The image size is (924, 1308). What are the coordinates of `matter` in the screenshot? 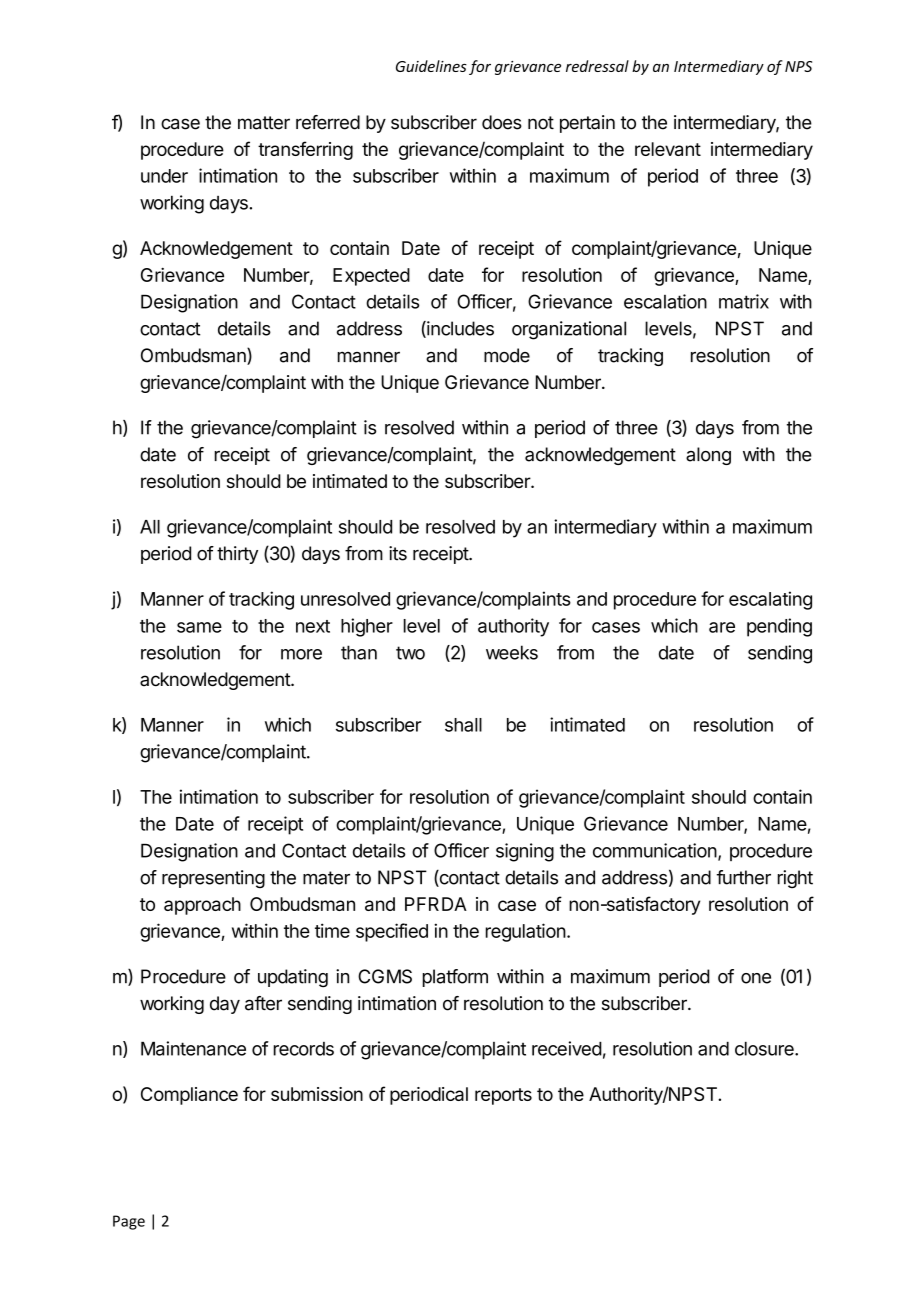 It's located at (264, 123).
